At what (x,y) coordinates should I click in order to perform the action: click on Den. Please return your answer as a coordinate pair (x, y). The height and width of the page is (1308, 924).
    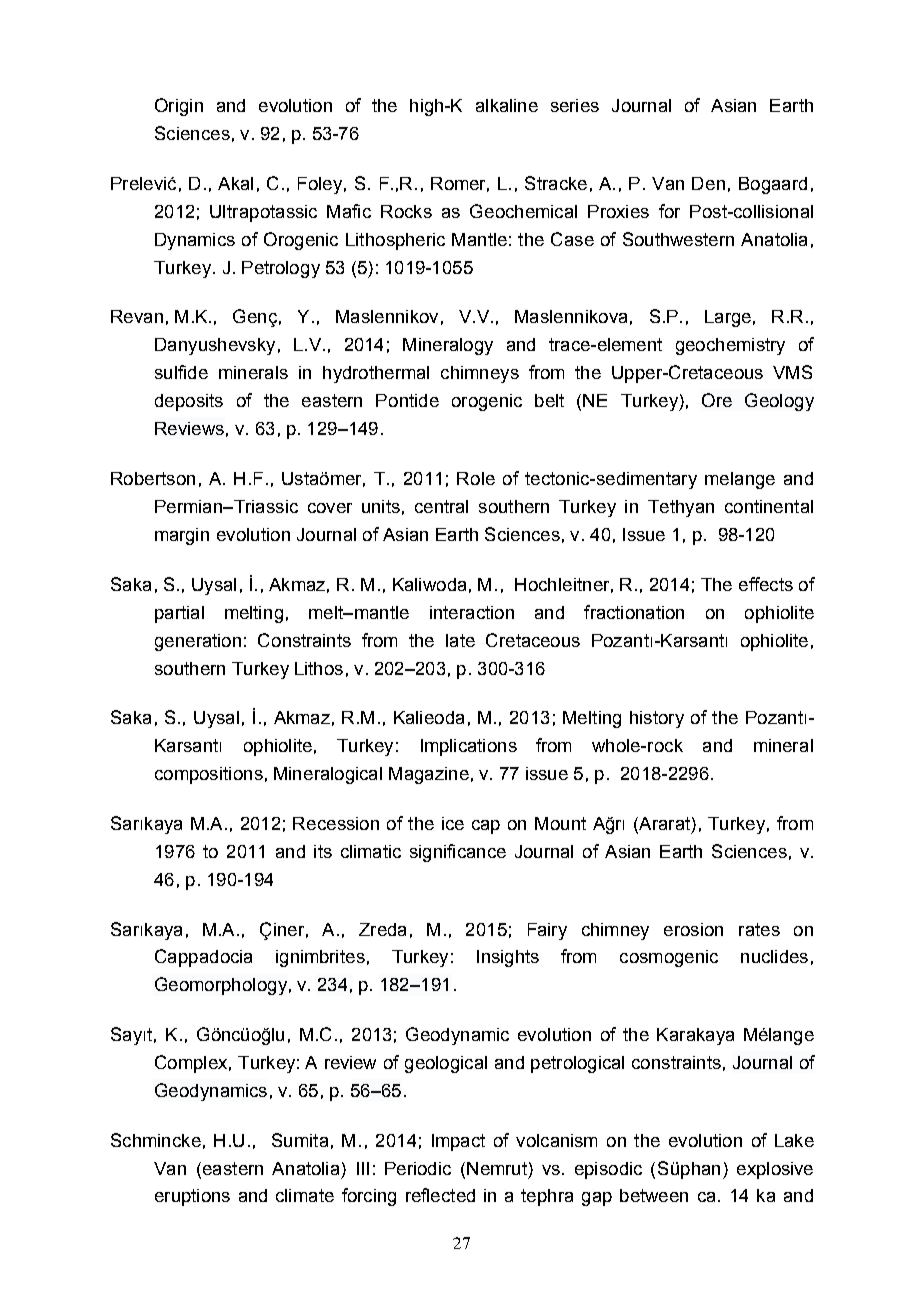
    Looking at the image, I should click on (708, 183).
